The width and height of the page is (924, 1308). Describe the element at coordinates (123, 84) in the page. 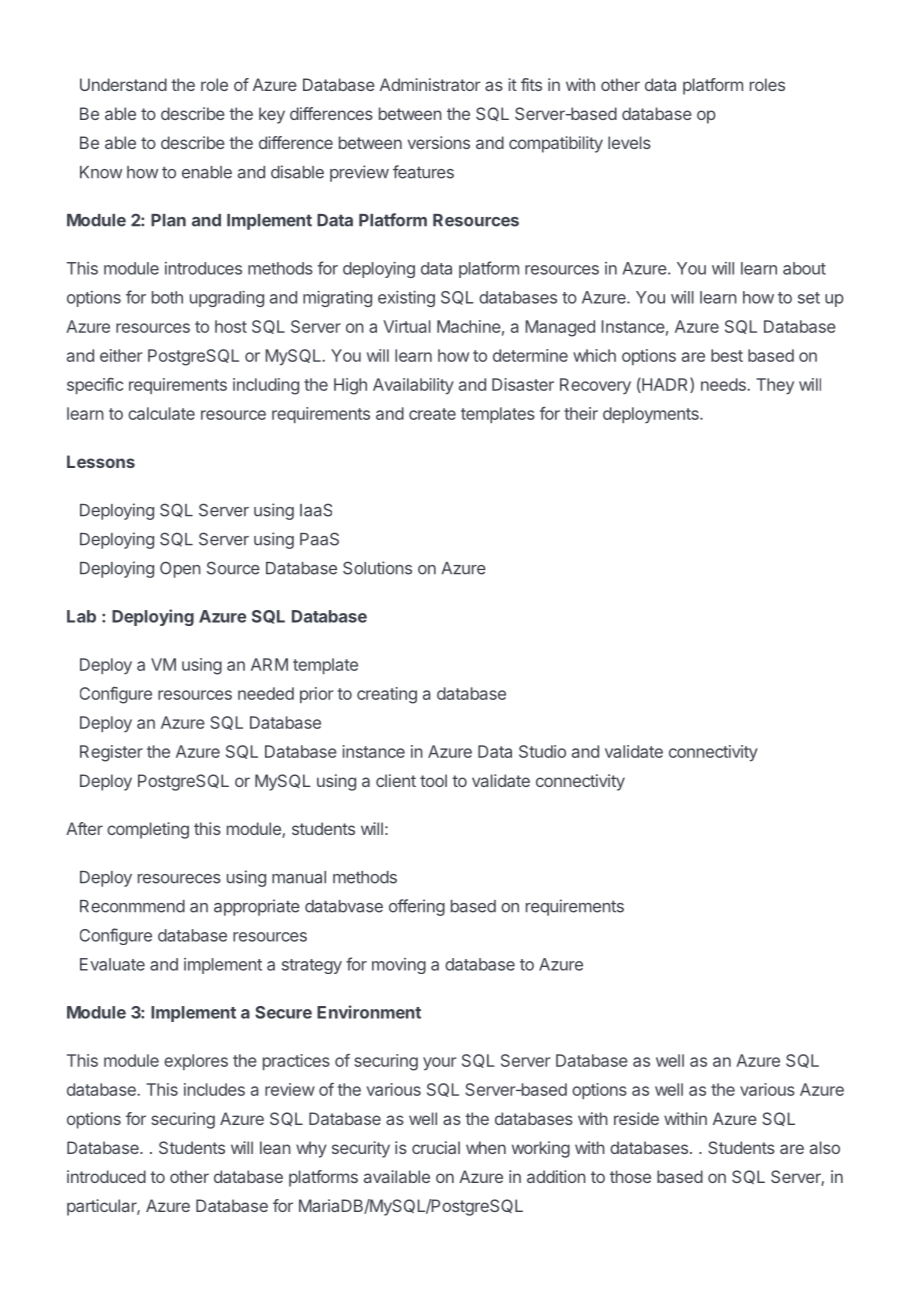

I see `Understand` at that location.
